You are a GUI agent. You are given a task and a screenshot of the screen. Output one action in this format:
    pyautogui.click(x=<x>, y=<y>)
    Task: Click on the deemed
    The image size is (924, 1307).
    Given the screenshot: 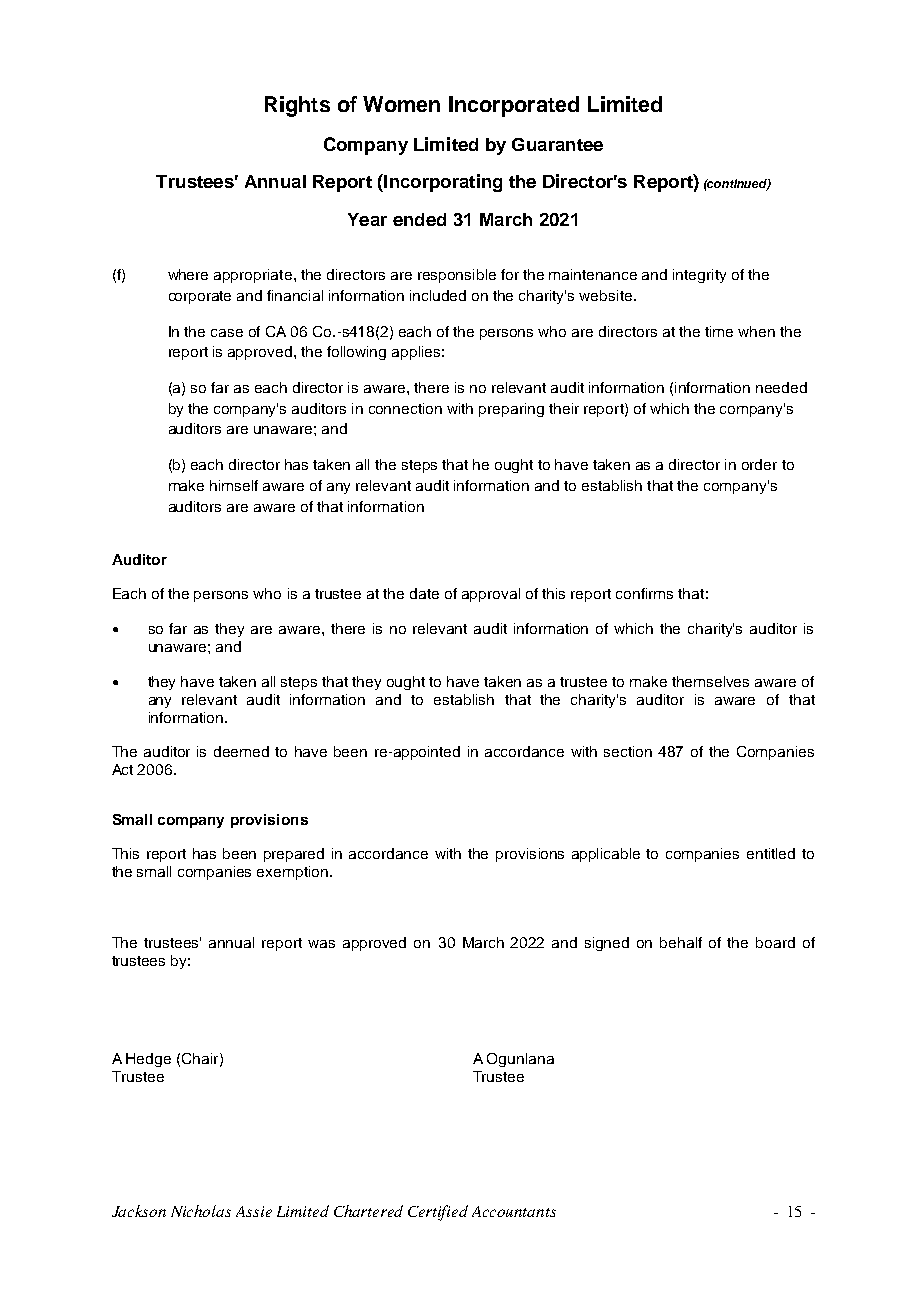 What is the action you would take?
    pyautogui.click(x=241, y=751)
